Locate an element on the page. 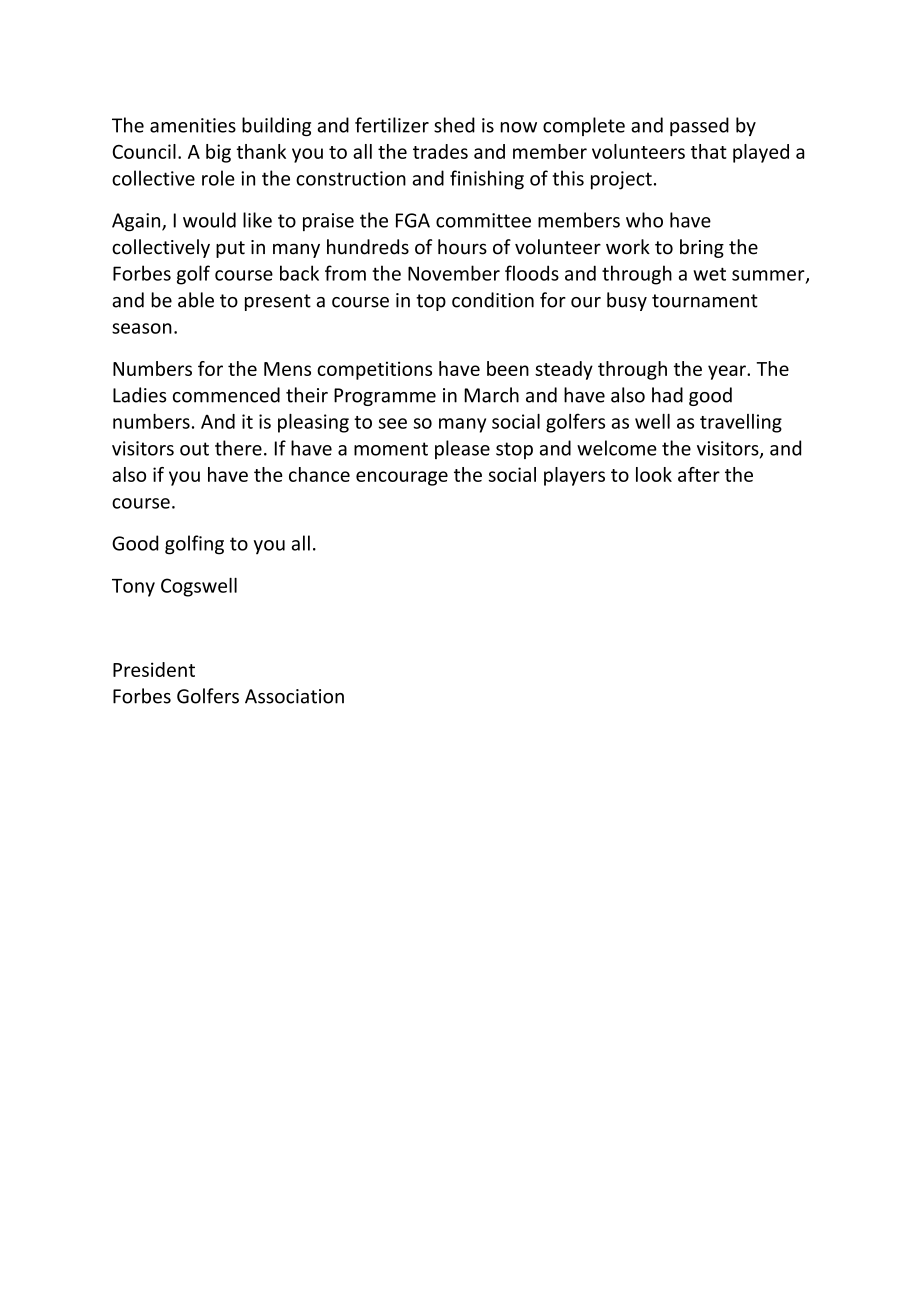 The image size is (924, 1307). able is located at coordinates (196, 300).
